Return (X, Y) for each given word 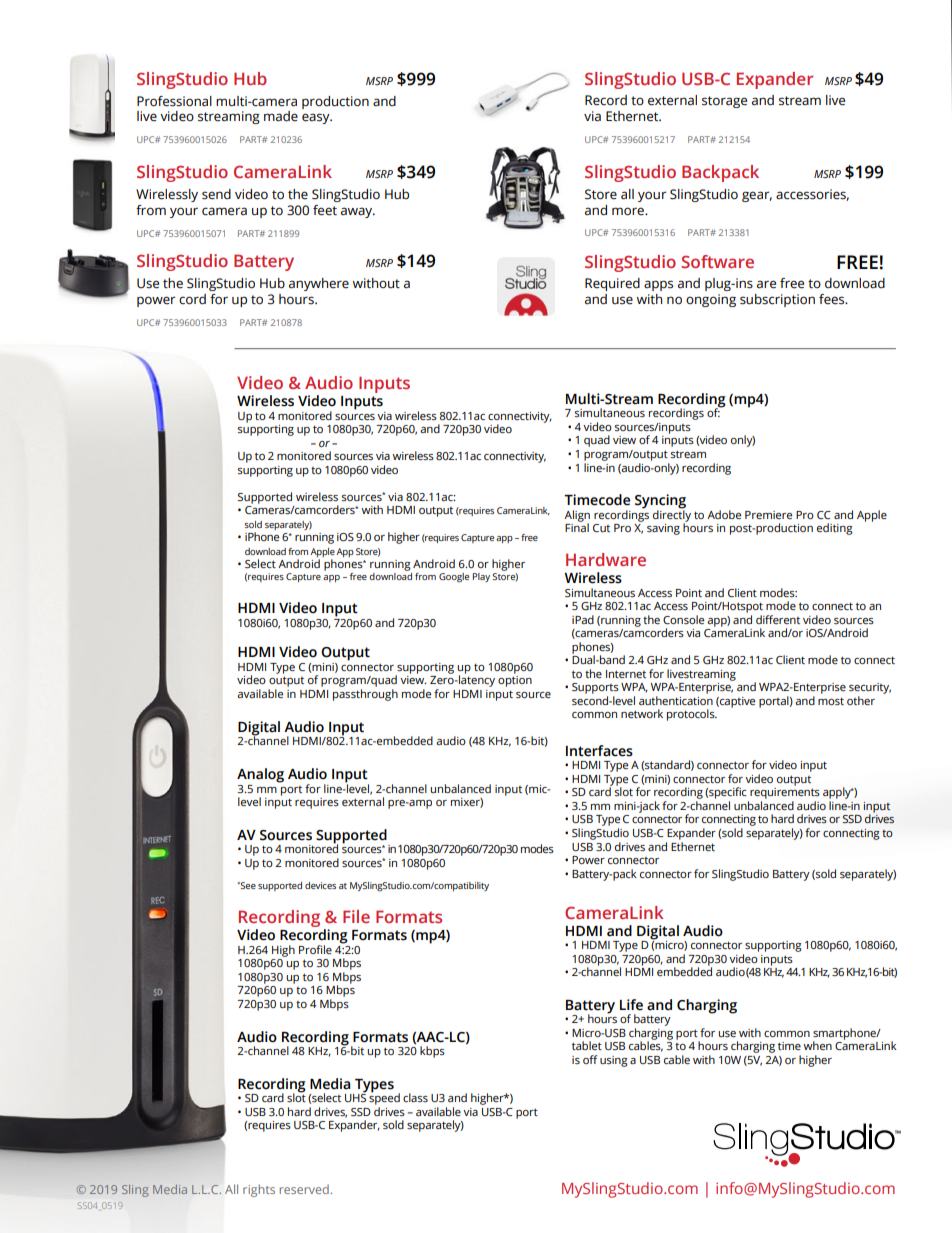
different (778, 619)
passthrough (365, 695)
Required (612, 284)
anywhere (319, 284)
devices (320, 885)
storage (724, 102)
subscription (777, 300)
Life (631, 1005)
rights (259, 1190)
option (515, 681)
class (415, 1097)
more (629, 211)
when (818, 1045)
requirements (784, 795)
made (281, 116)
